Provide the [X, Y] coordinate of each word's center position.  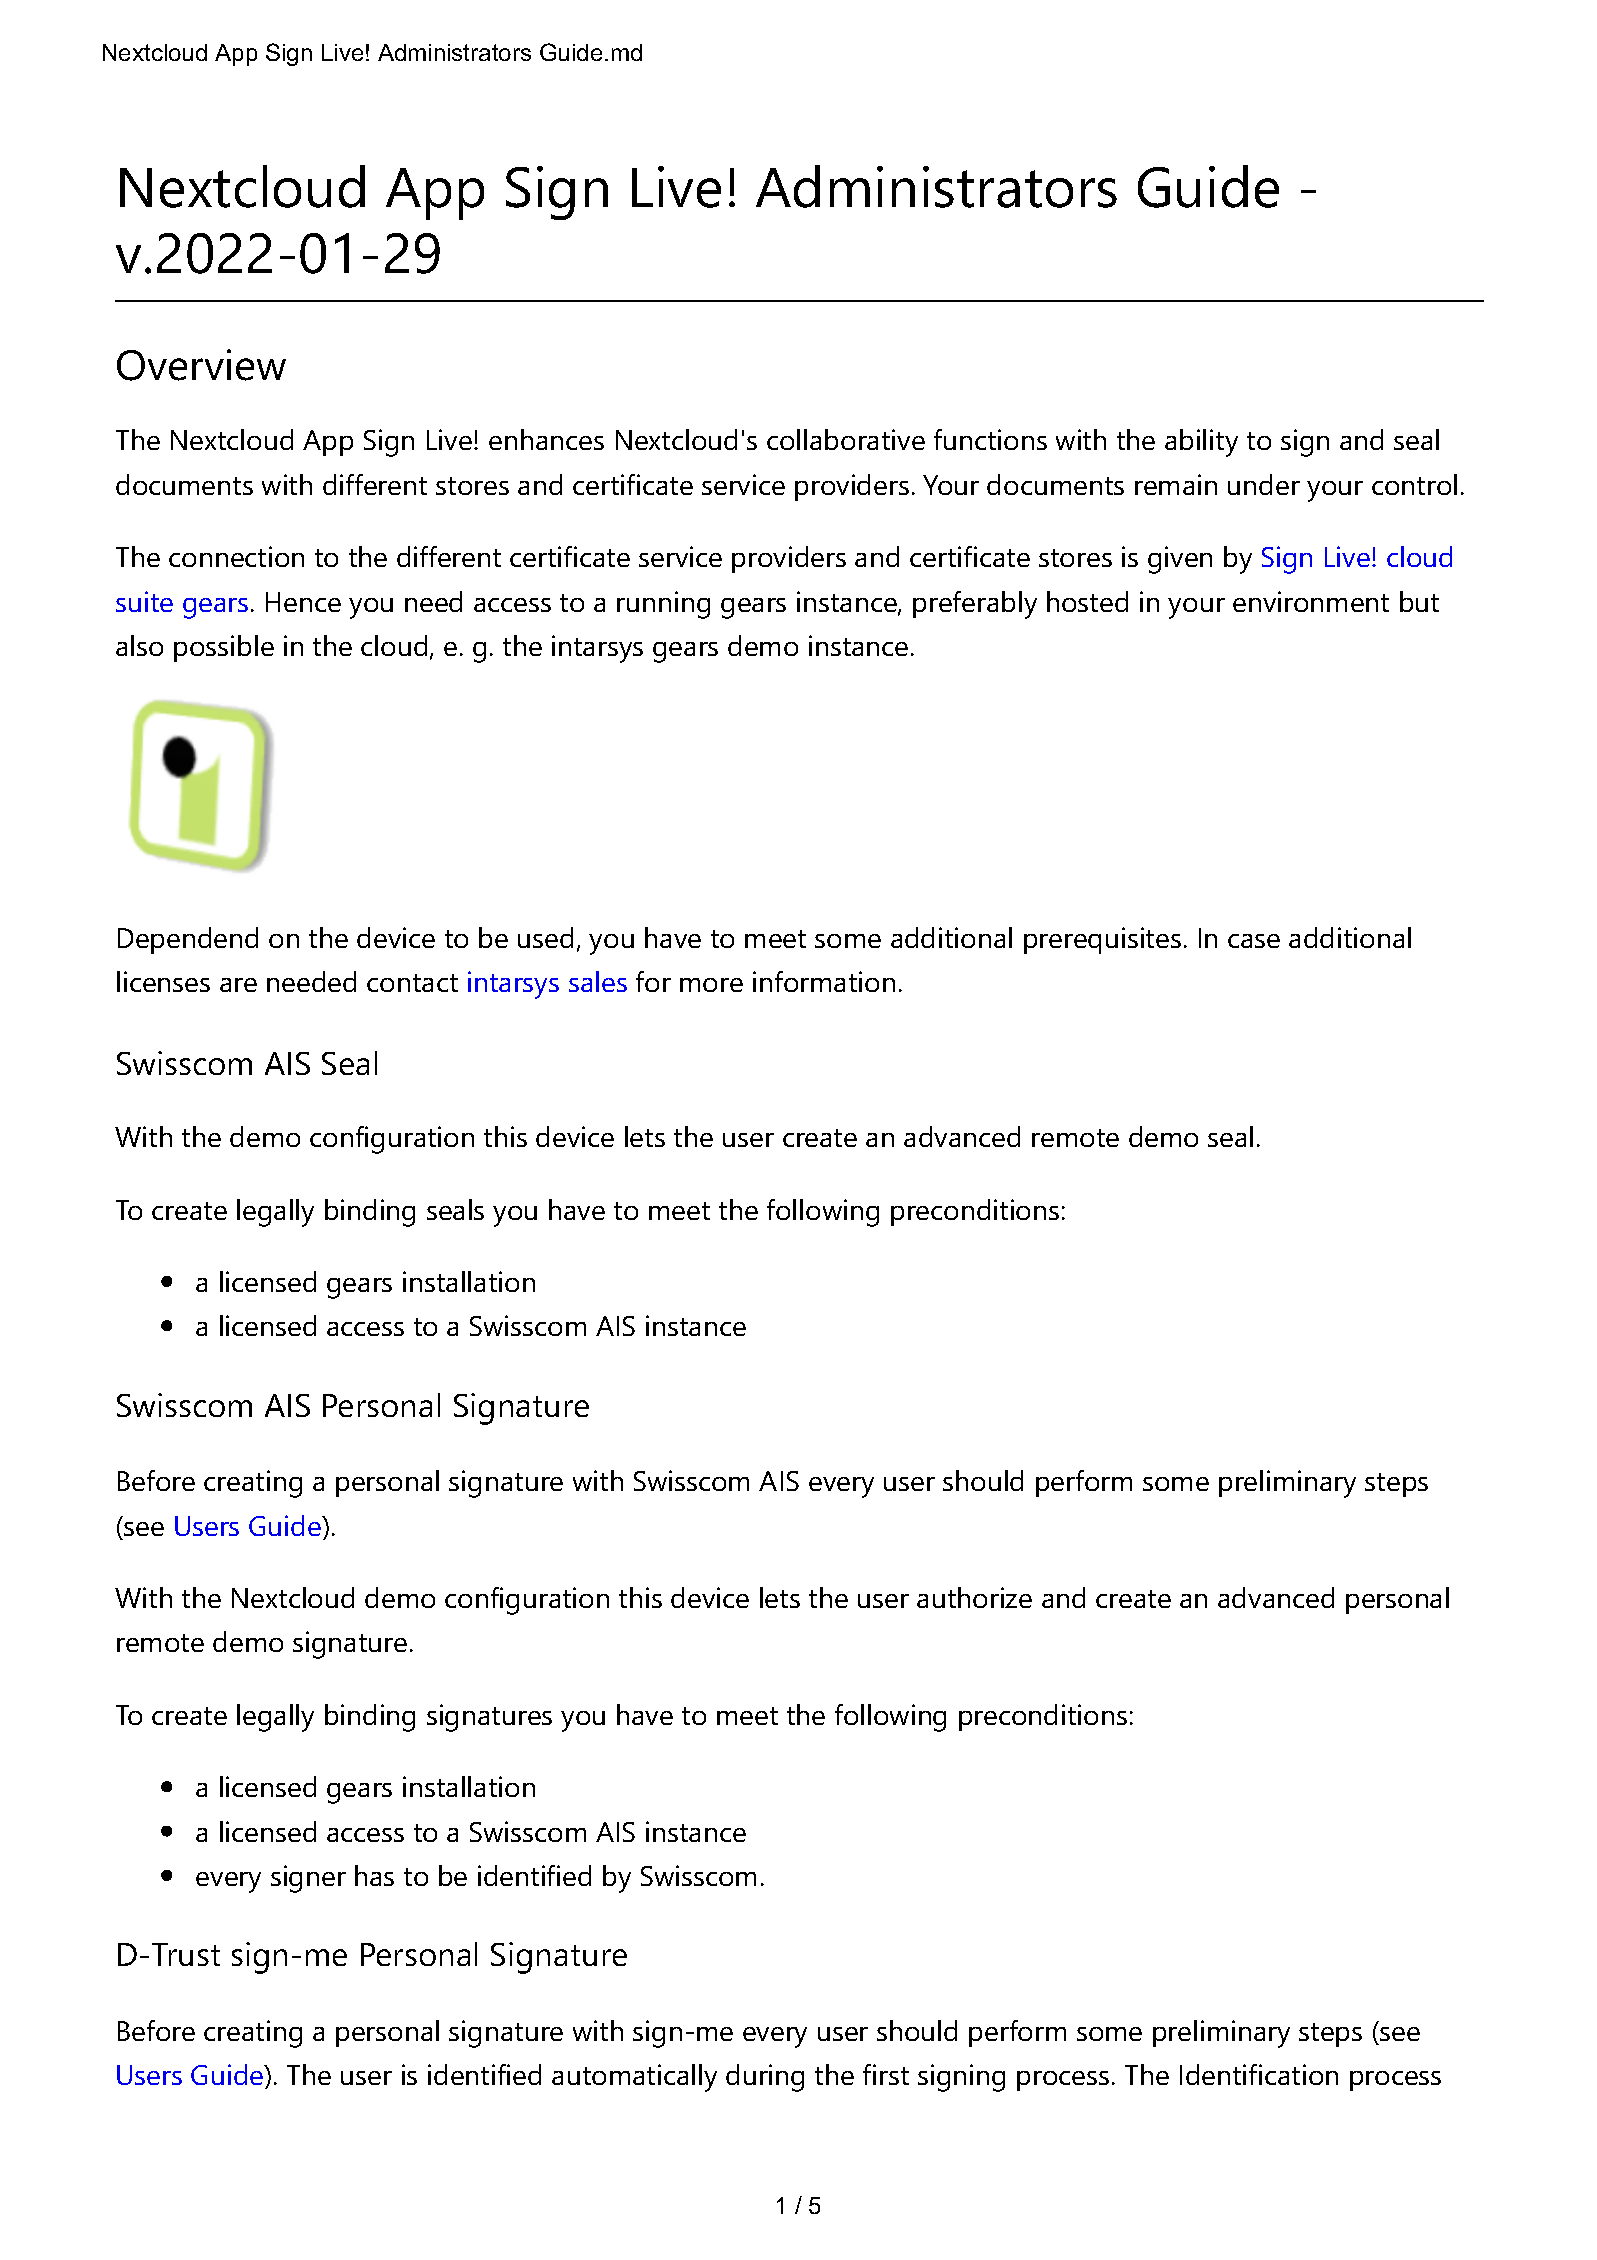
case [1254, 941]
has [374, 1875]
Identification [1259, 2074]
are [238, 985]
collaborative [846, 439]
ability [1201, 443]
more [711, 985]
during [765, 2078]
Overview [201, 365]
